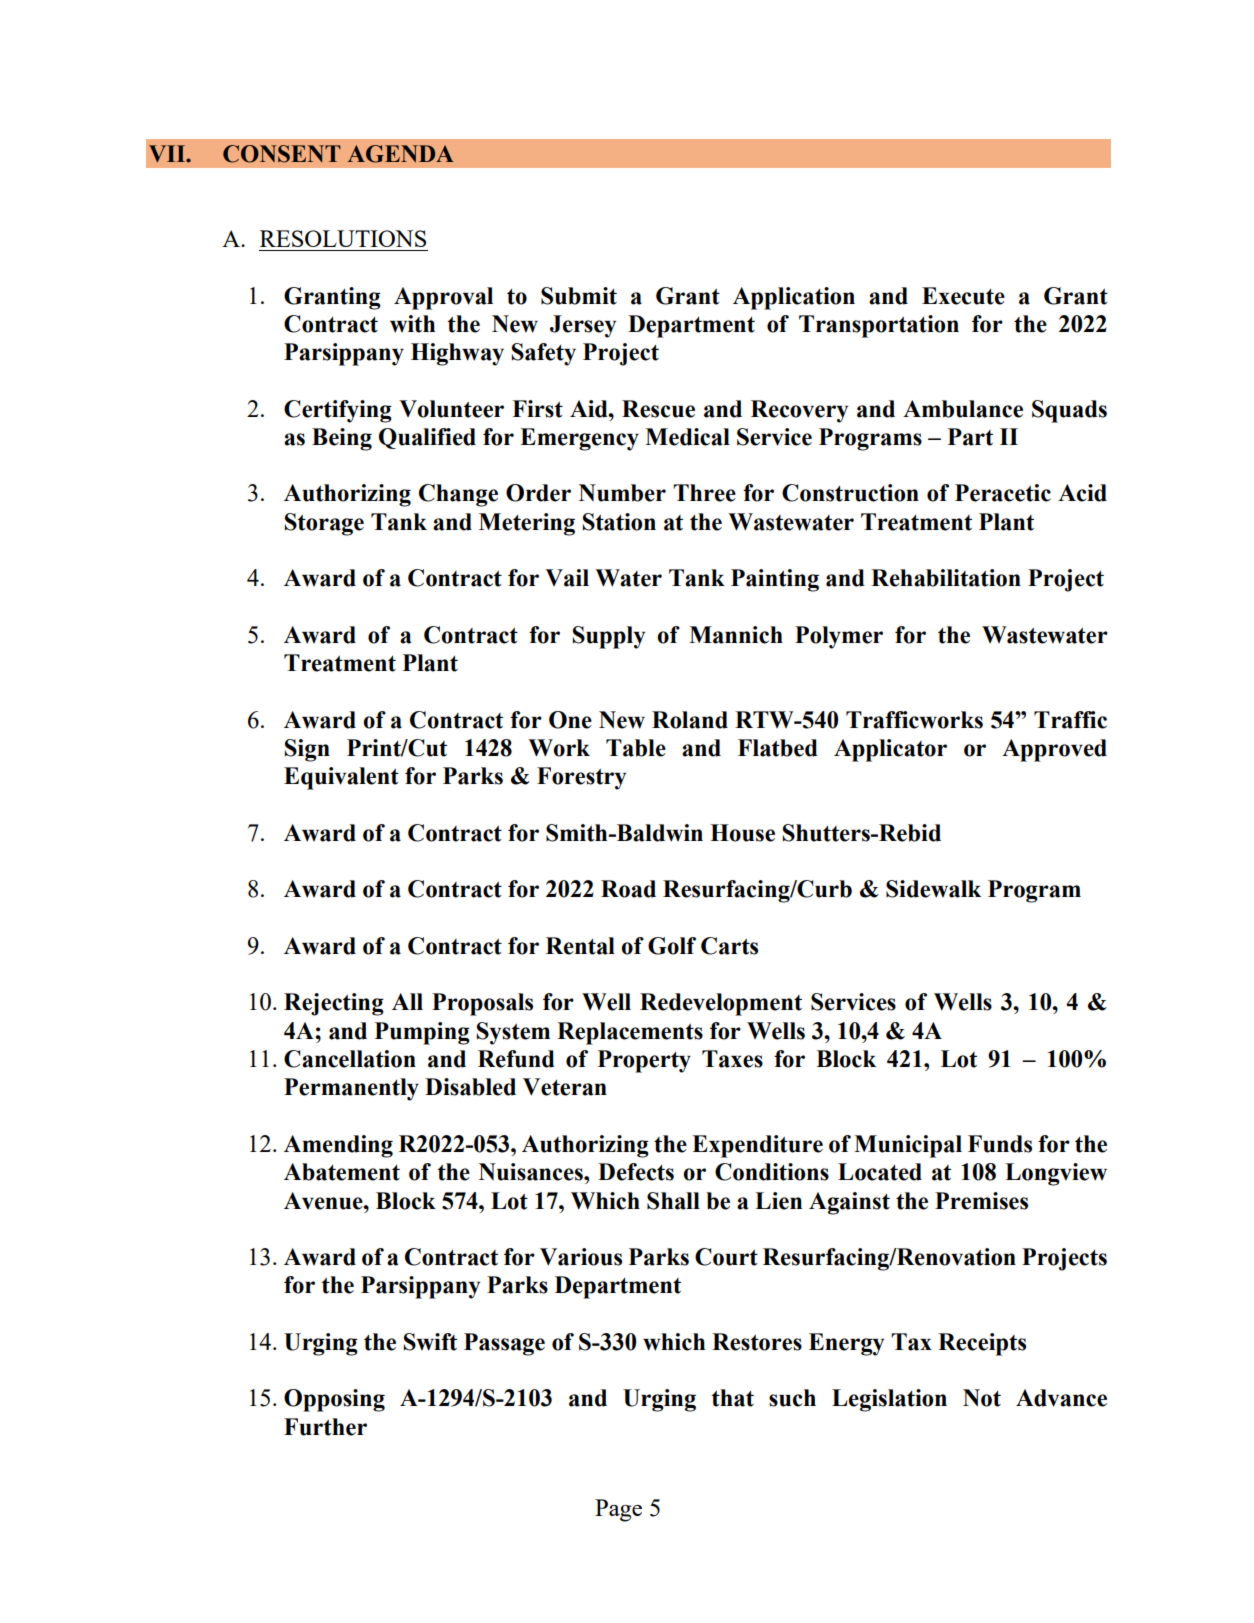 The width and height of the image is (1254, 1623). What do you see at coordinates (1054, 750) in the image?
I see `Approved` at bounding box center [1054, 750].
